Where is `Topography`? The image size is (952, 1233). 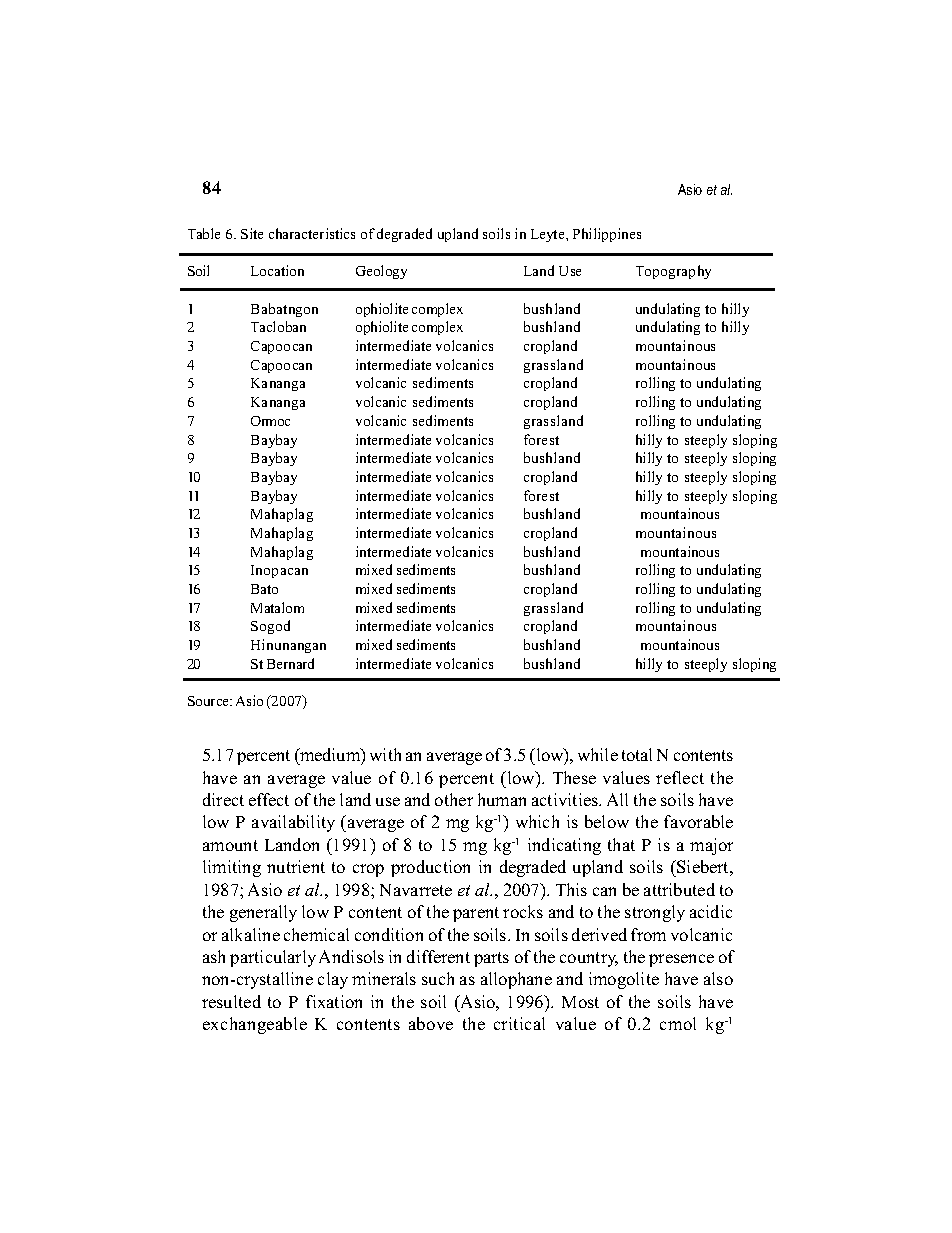
Topography is located at coordinates (673, 272).
